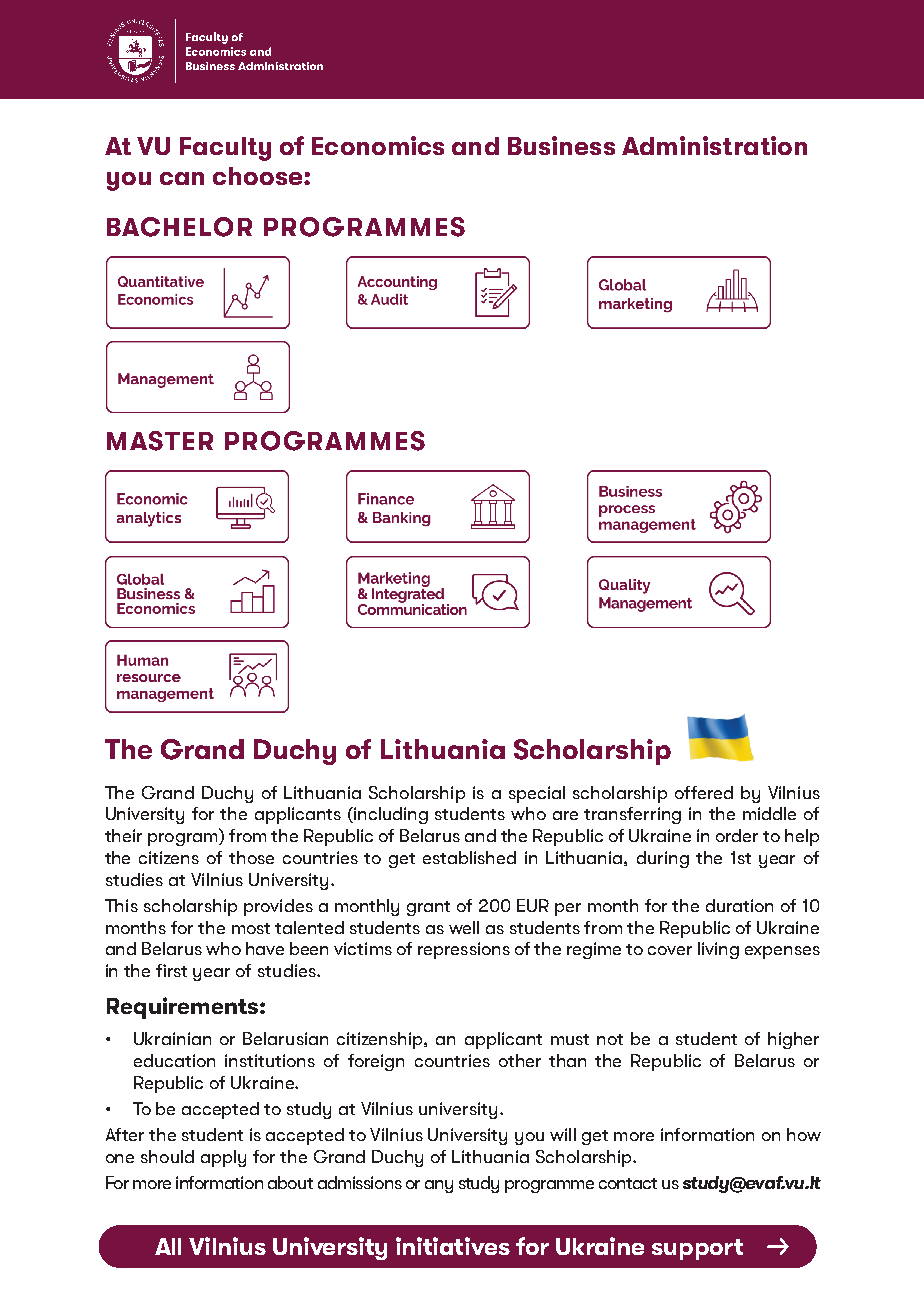  Describe the element at coordinates (704, 792) in the screenshot. I see `offered` at that location.
